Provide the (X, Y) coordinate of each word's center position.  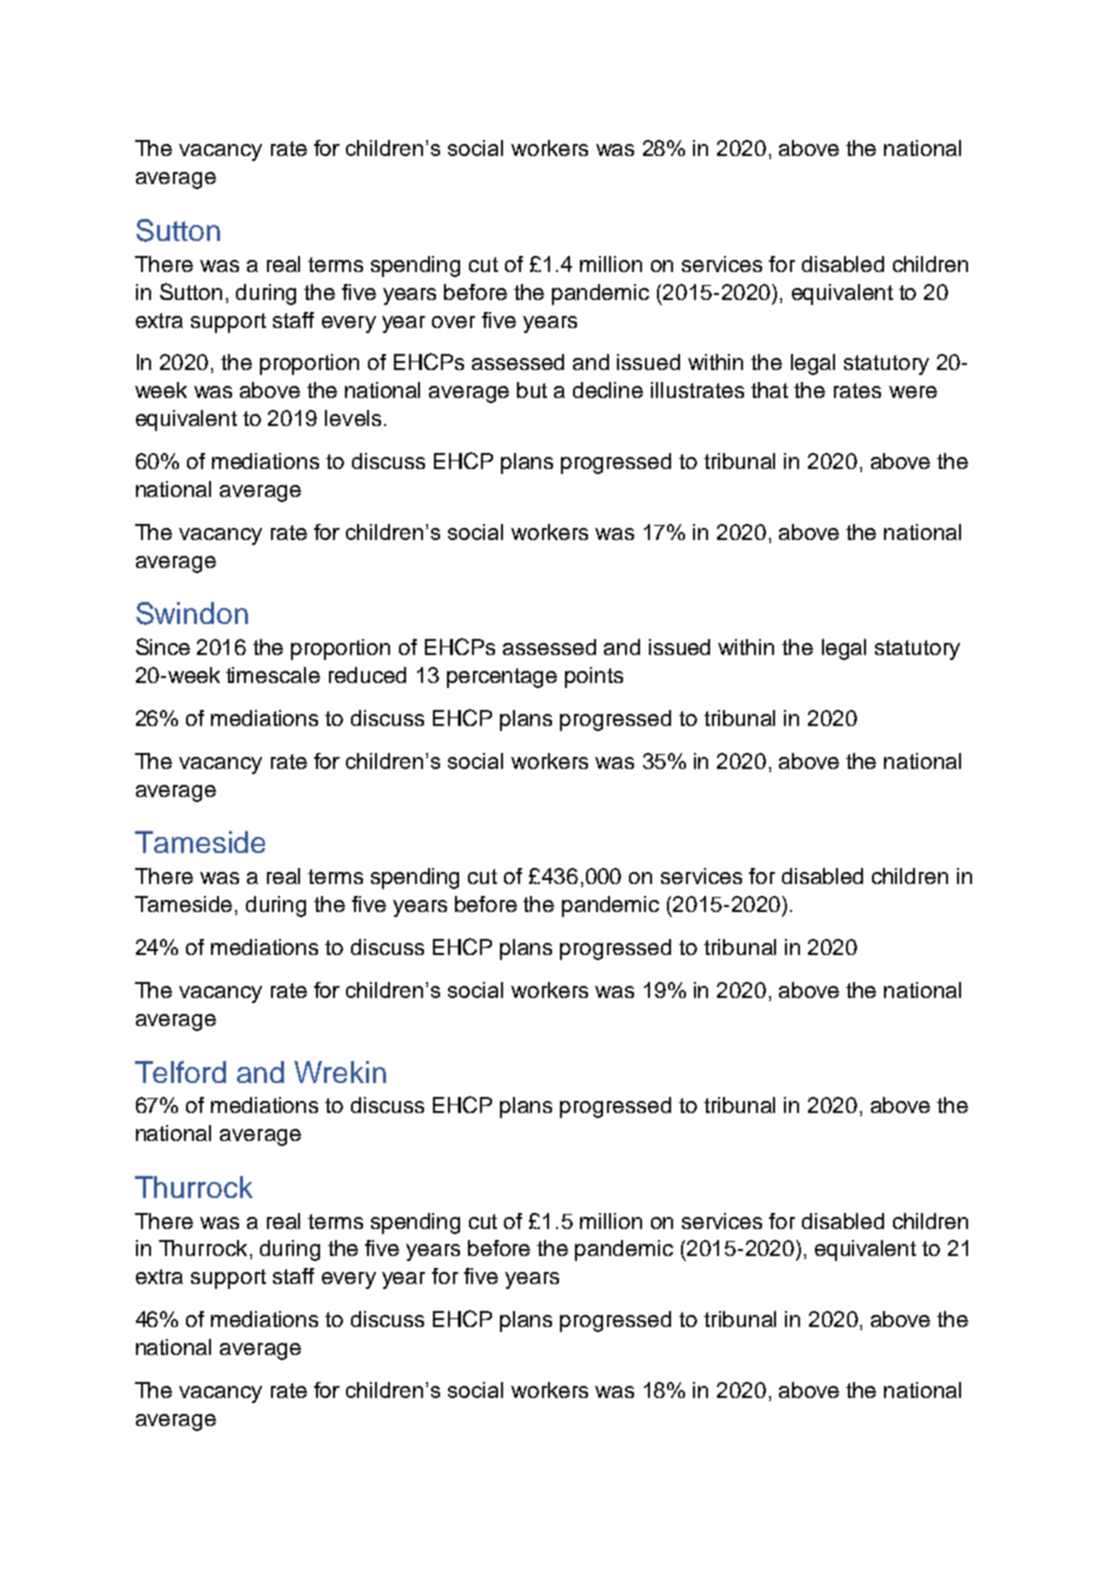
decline (608, 390)
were (913, 392)
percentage (502, 678)
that (769, 390)
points (594, 677)
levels (353, 418)
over (453, 322)
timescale (273, 675)
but (532, 390)
